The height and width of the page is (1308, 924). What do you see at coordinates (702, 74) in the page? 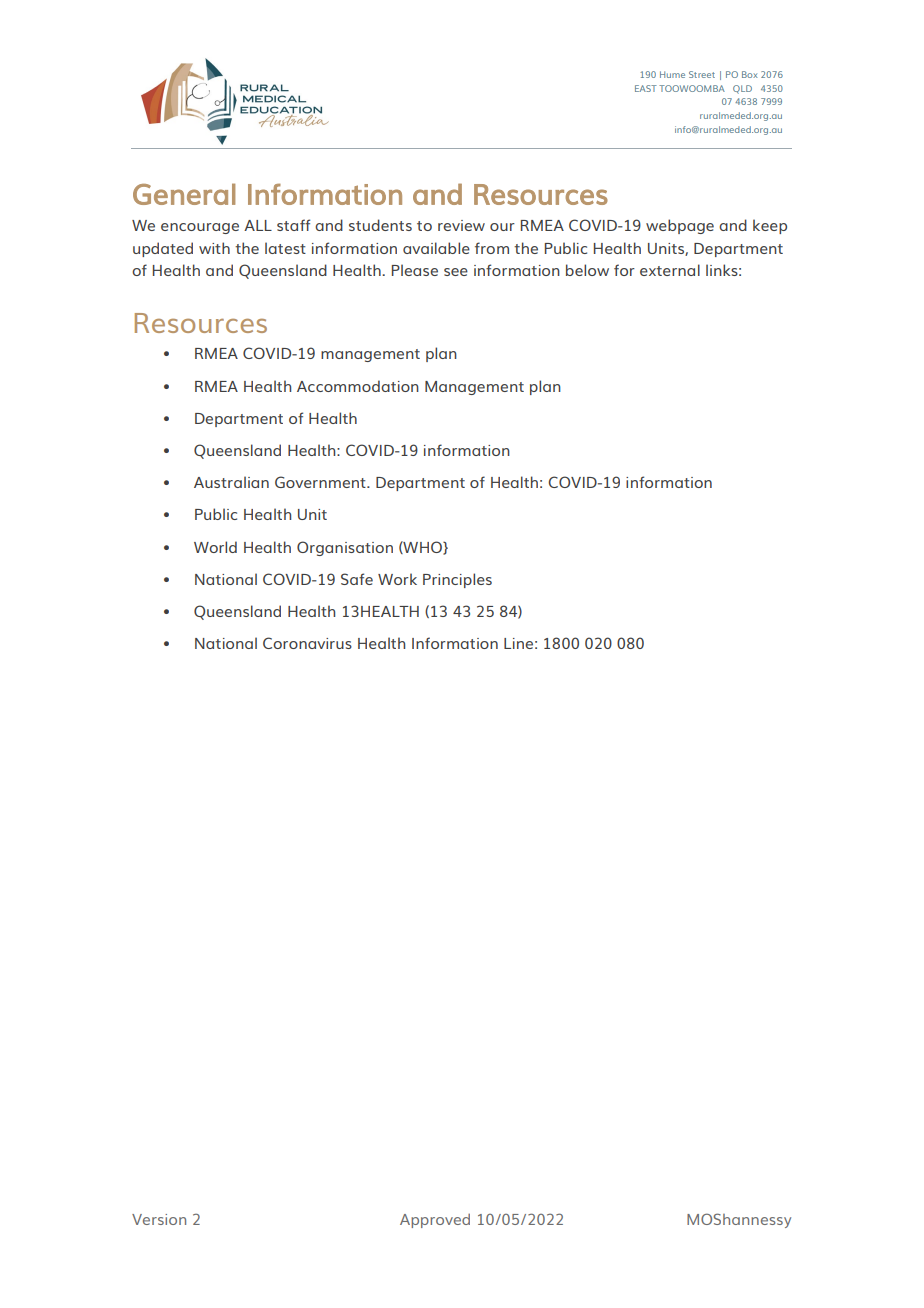
I see `Street` at bounding box center [702, 74].
